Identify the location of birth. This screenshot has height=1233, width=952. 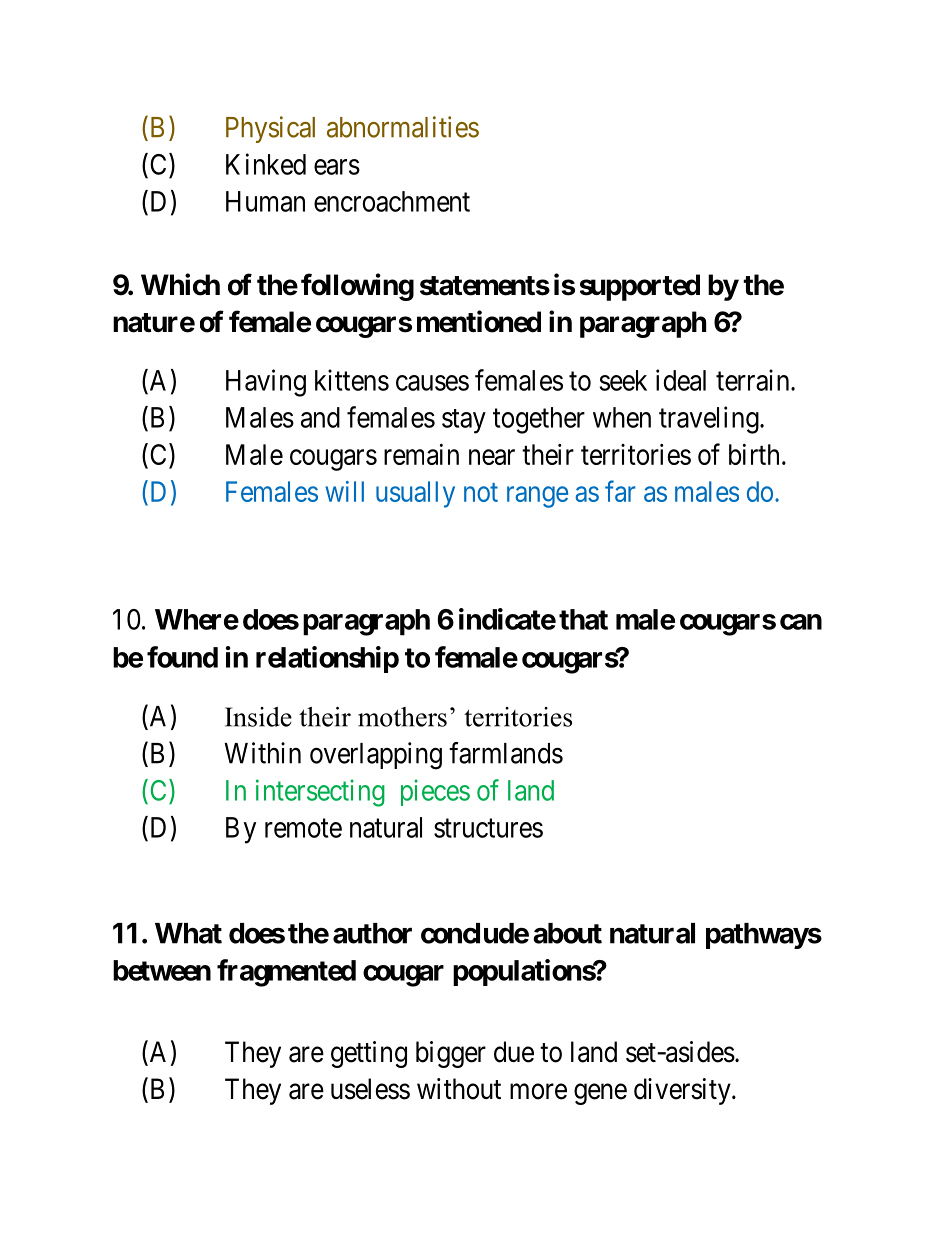
(754, 454).
